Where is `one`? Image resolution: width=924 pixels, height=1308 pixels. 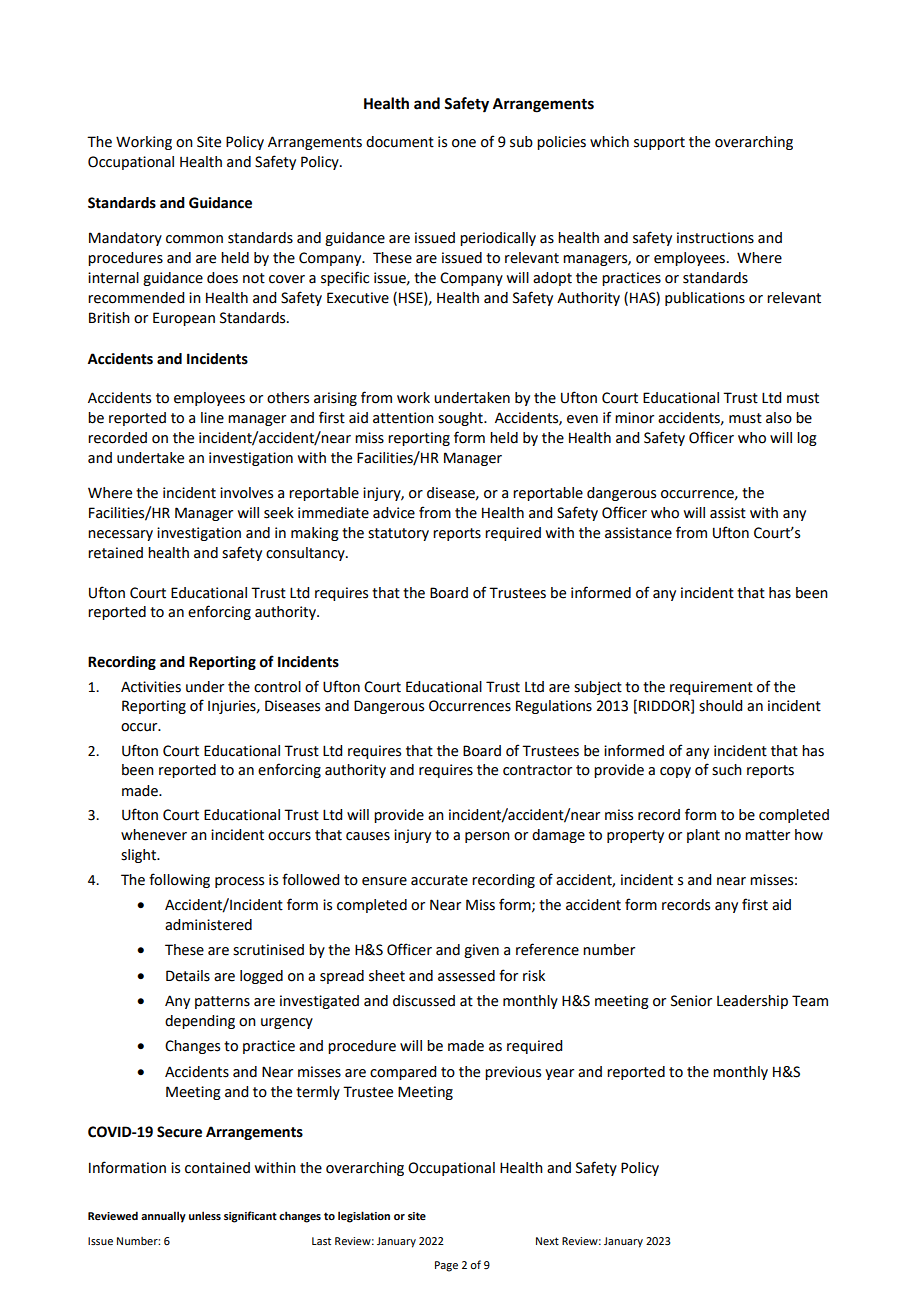 one is located at coordinates (464, 143).
